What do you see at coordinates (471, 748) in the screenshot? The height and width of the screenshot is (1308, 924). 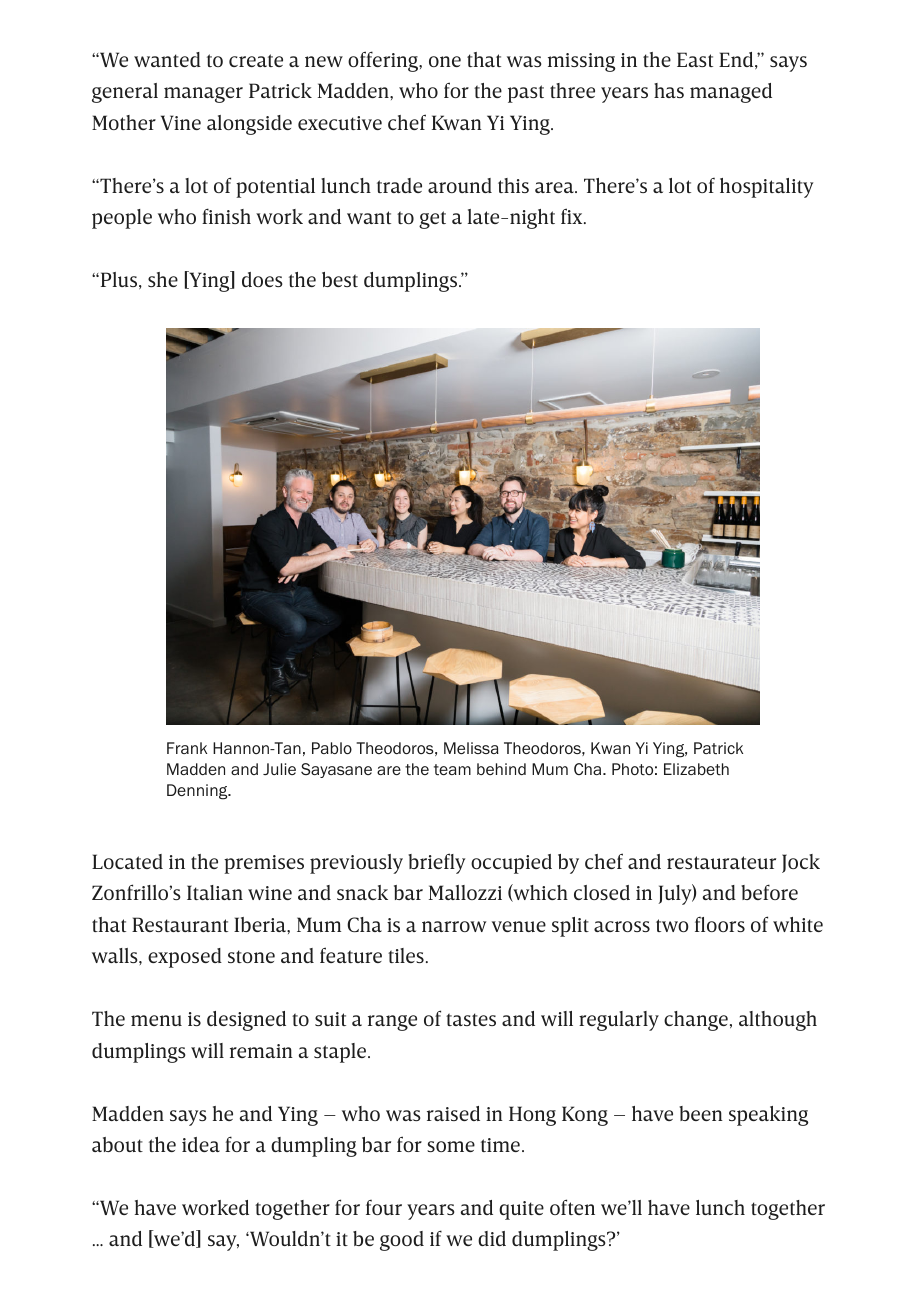 I see `Melissa` at bounding box center [471, 748].
